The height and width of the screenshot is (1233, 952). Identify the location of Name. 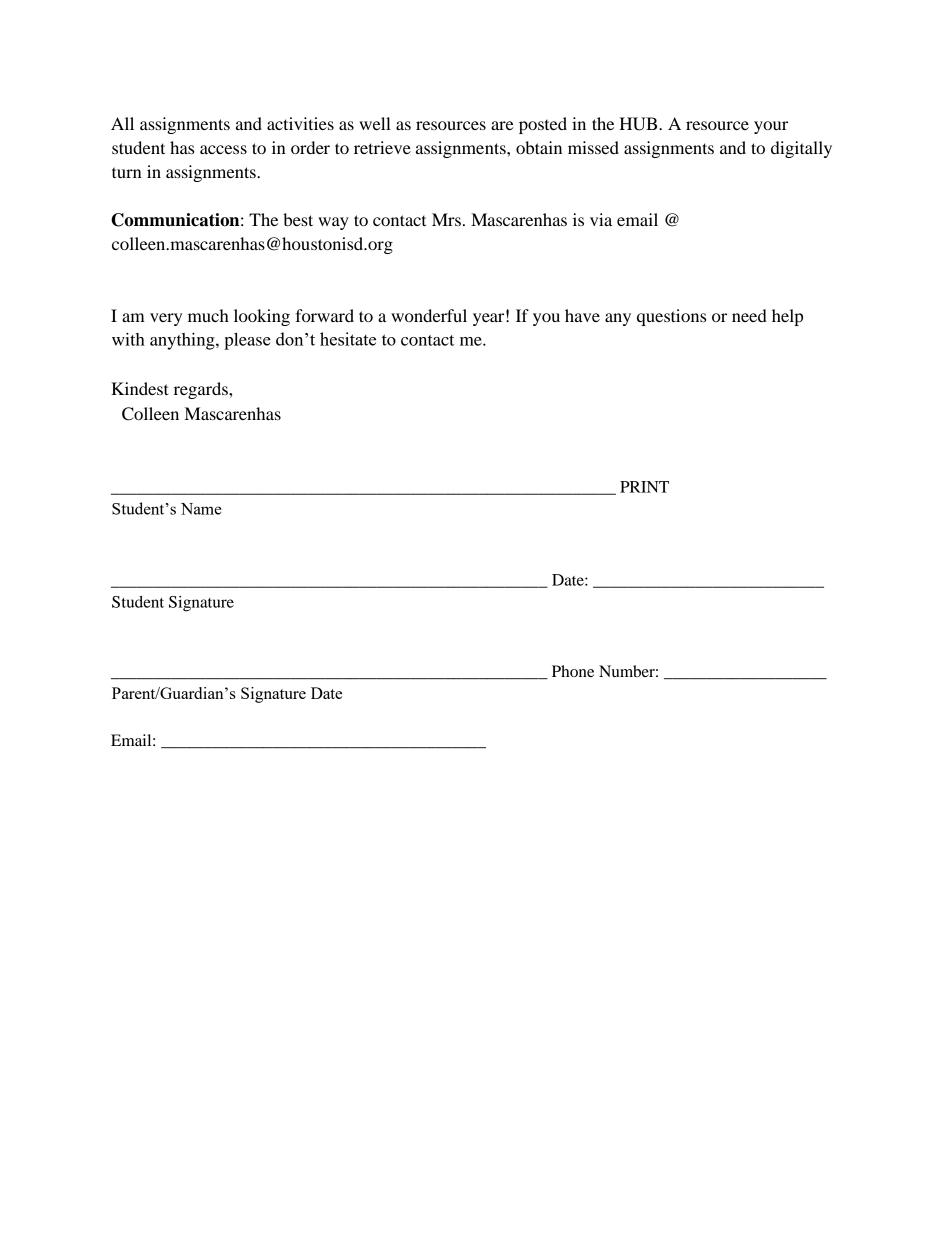
(201, 509).
